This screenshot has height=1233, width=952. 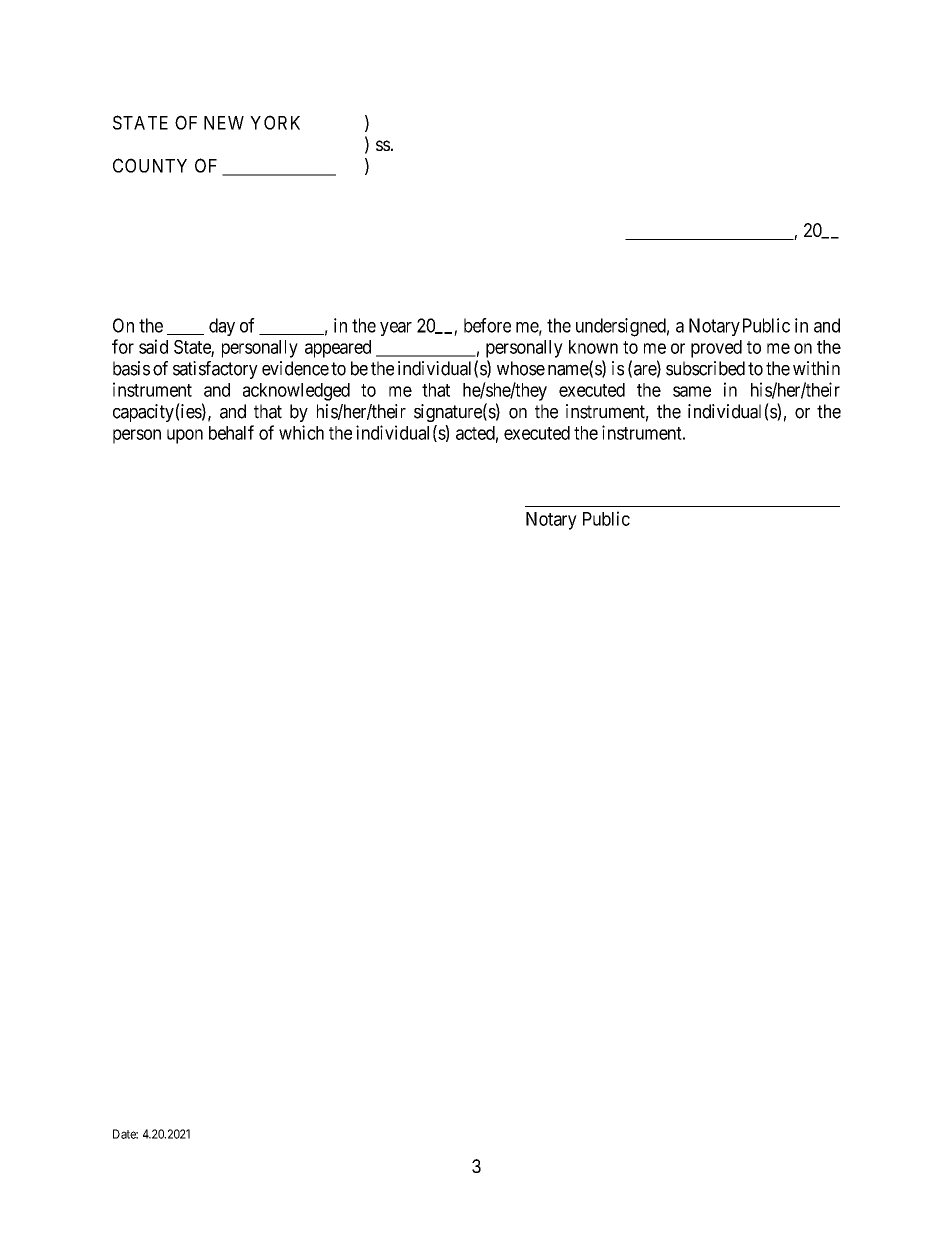 What do you see at coordinates (231, 432) in the screenshot?
I see `behalf` at bounding box center [231, 432].
